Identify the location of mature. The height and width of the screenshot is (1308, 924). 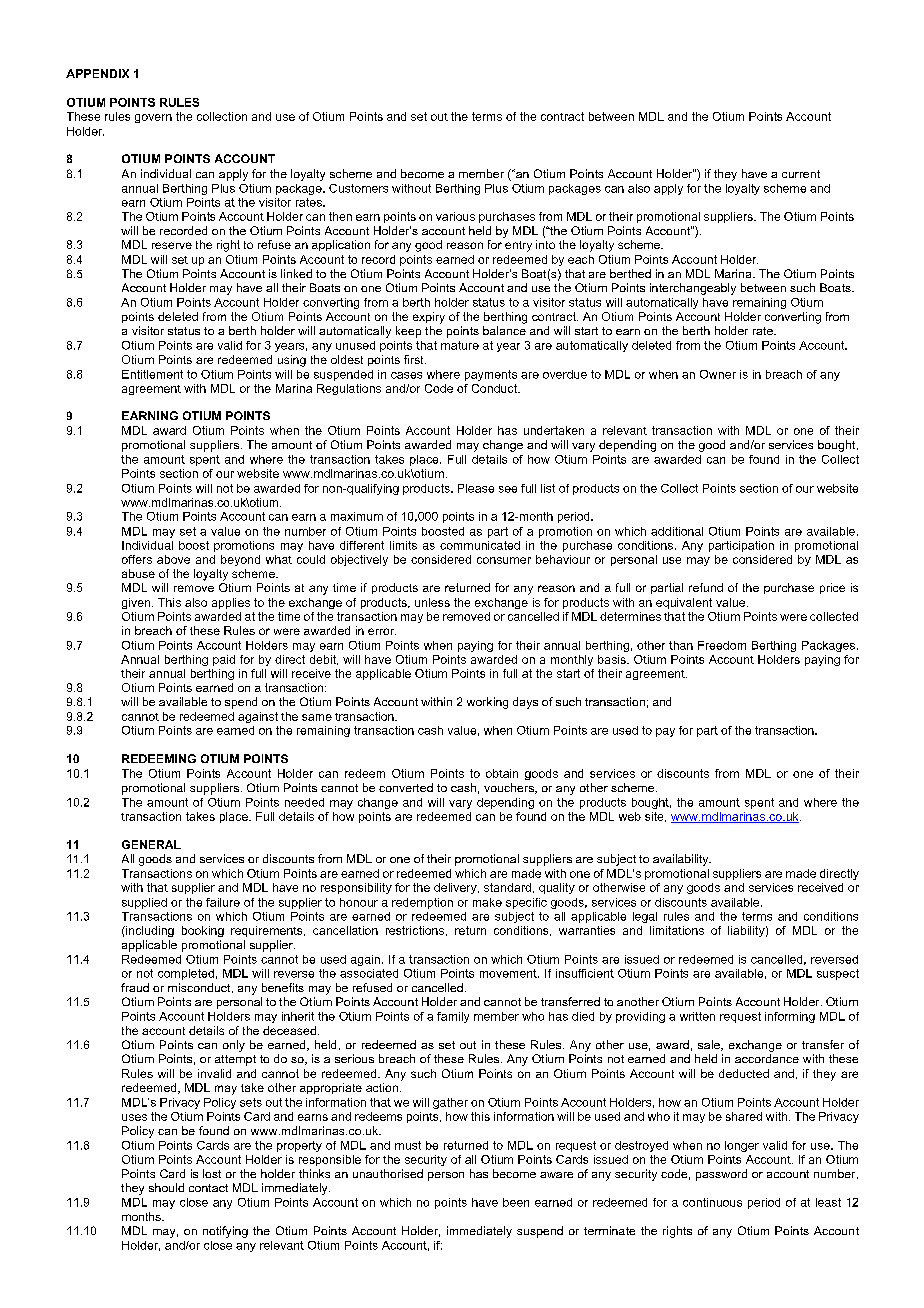
(460, 345).
